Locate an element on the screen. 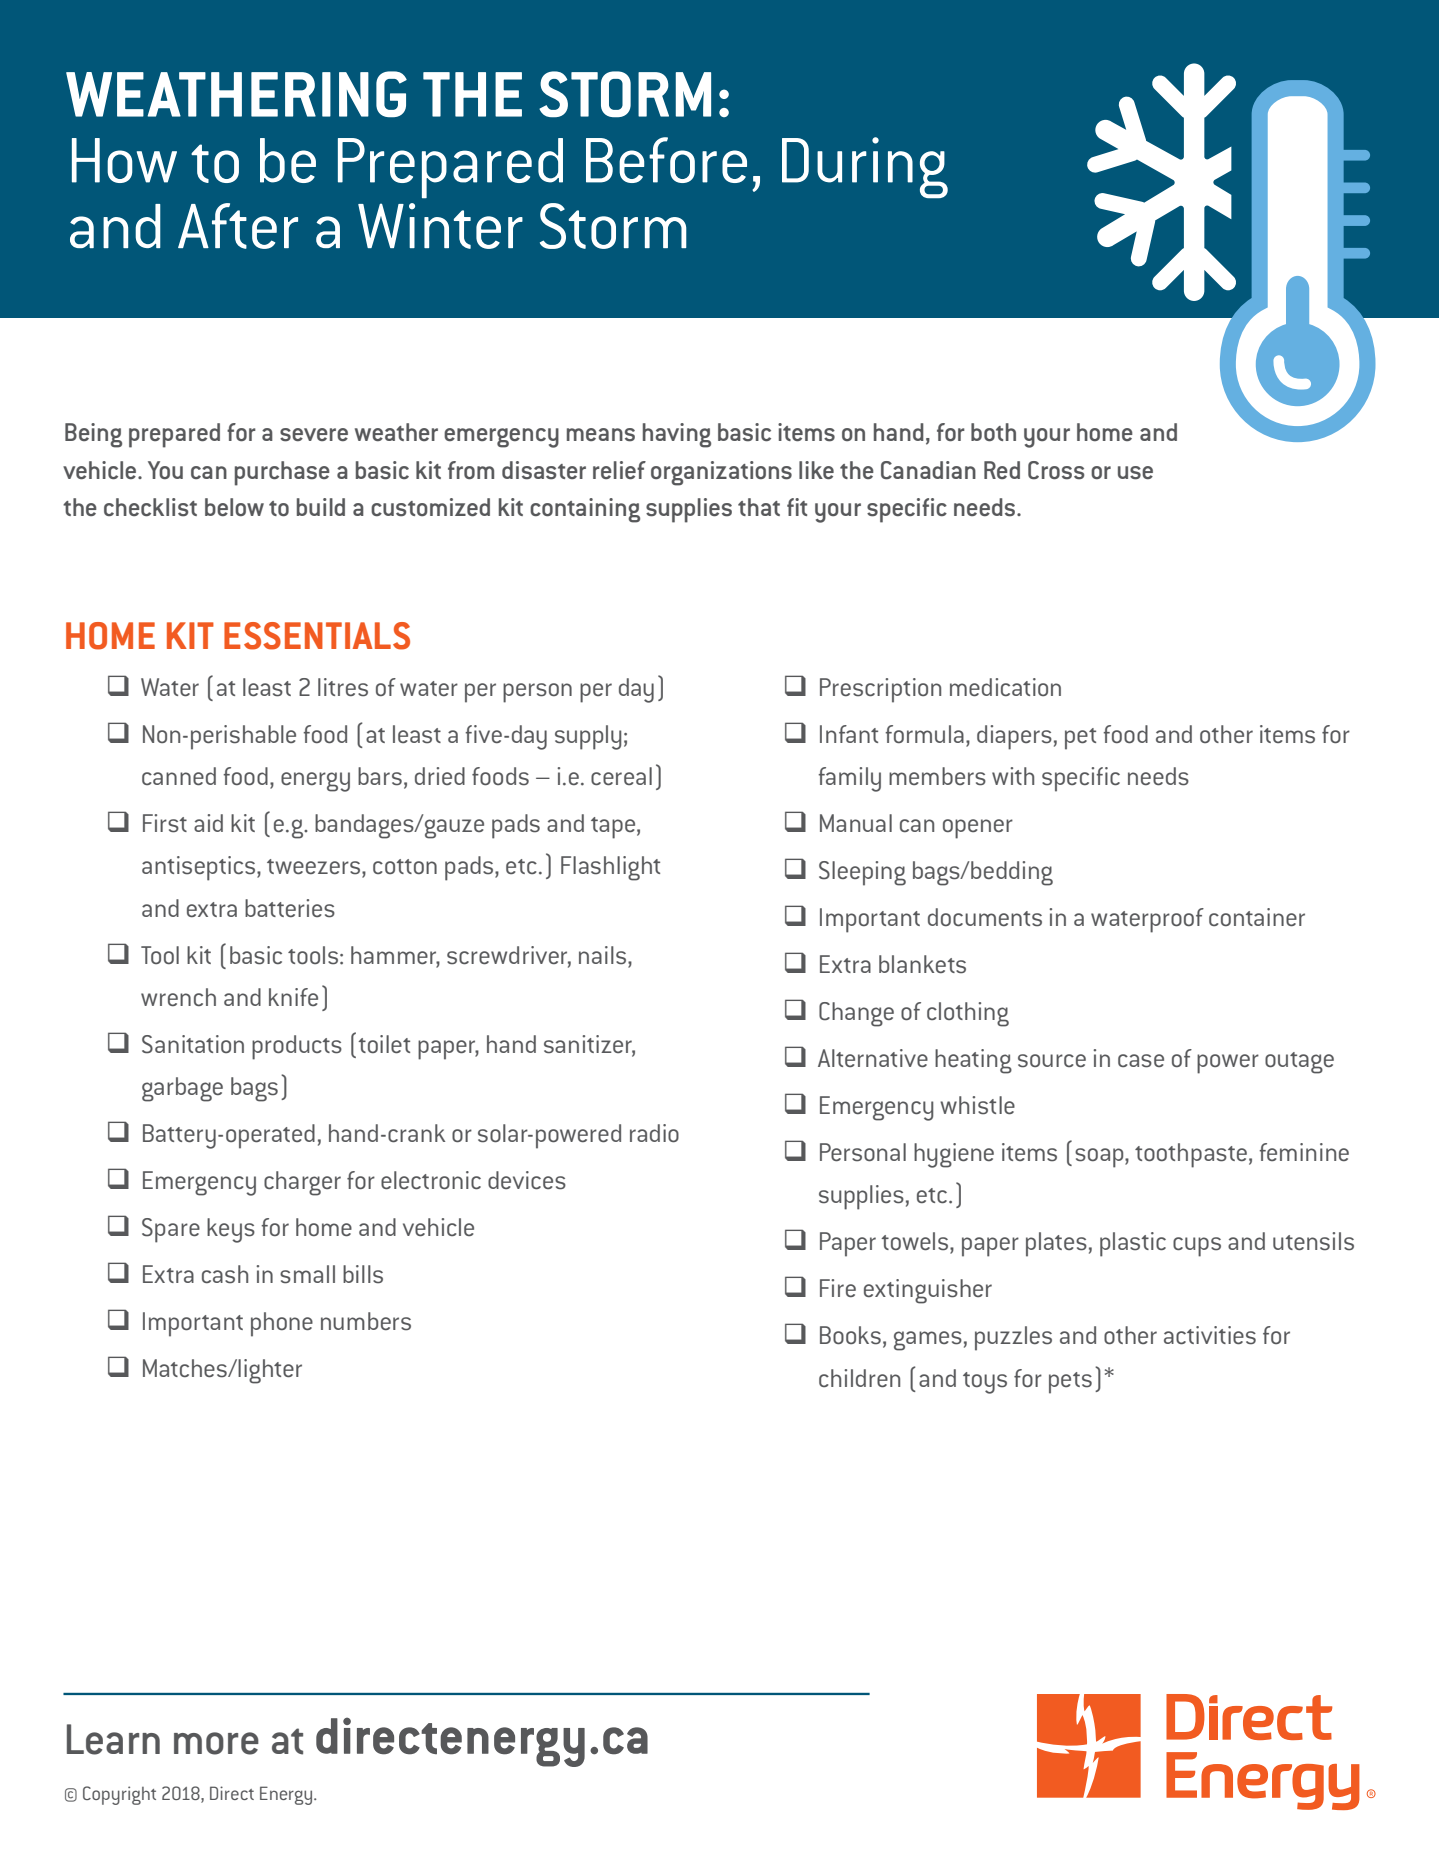 This screenshot has height=1862, width=1439. canned is located at coordinates (179, 776).
